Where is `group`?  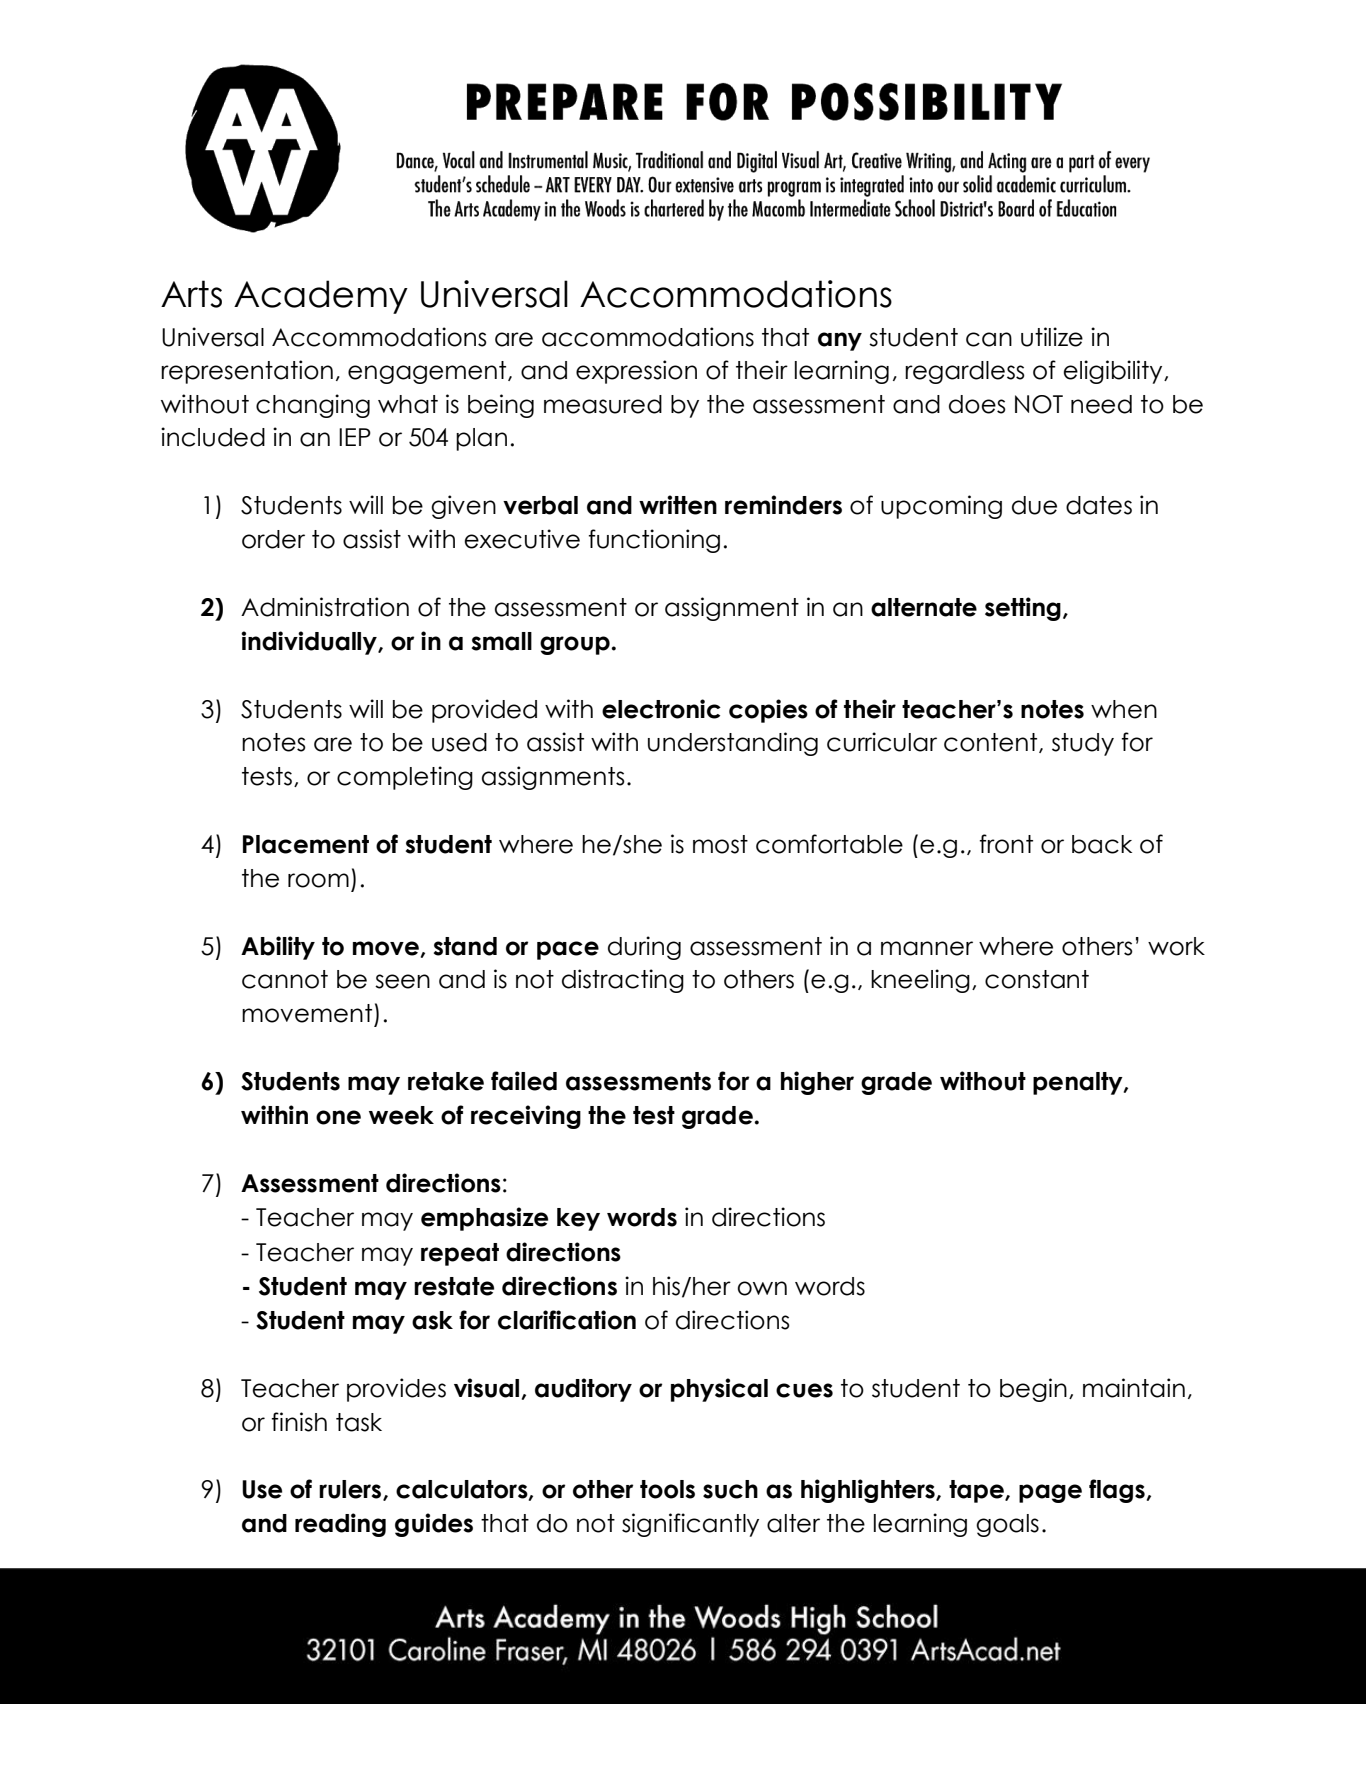
group is located at coordinates (576, 645).
